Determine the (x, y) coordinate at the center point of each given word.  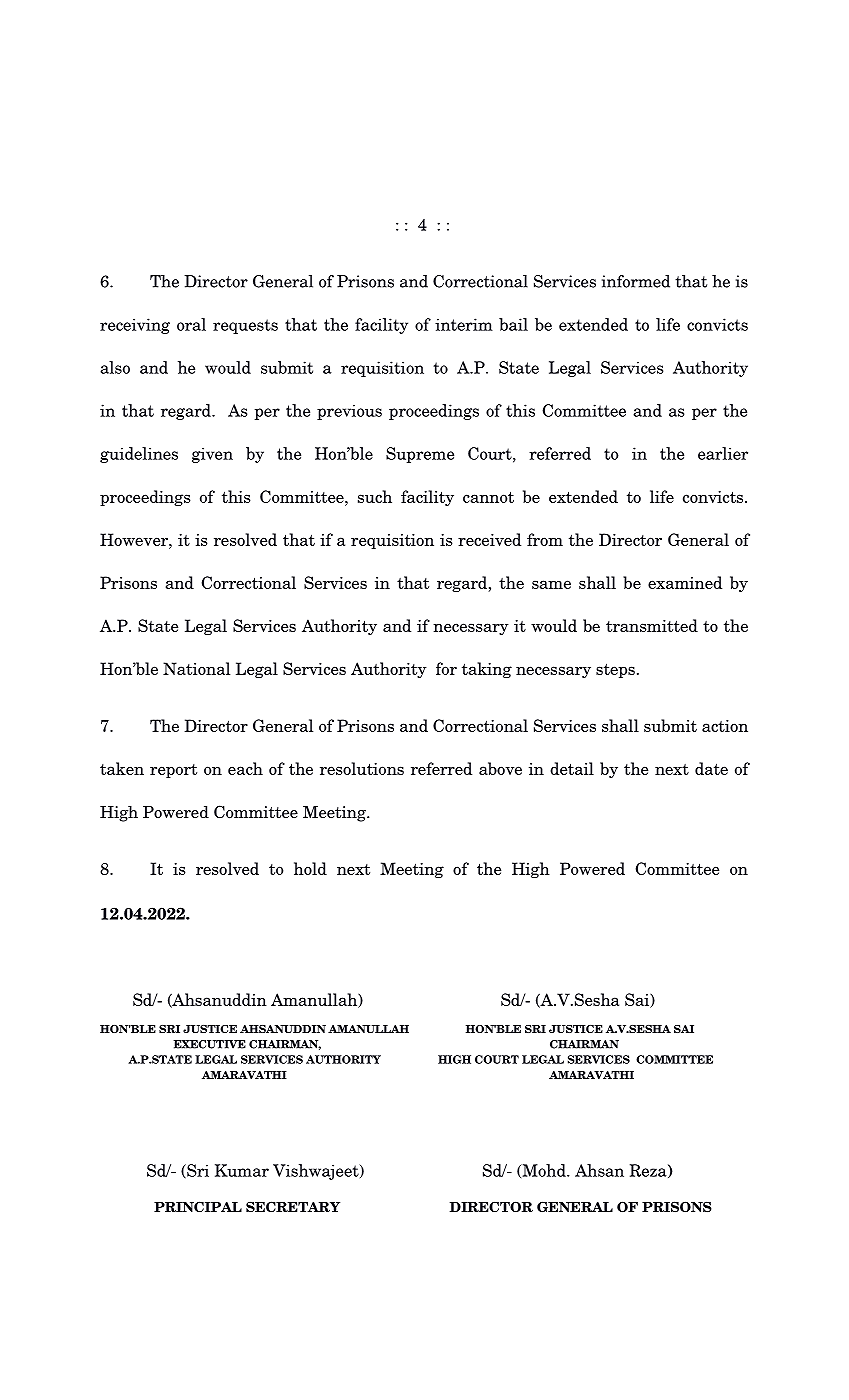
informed (636, 281)
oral (191, 324)
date (711, 768)
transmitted (652, 625)
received (489, 539)
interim (464, 324)
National (196, 668)
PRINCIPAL (198, 1206)
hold (310, 868)
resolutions (362, 768)
